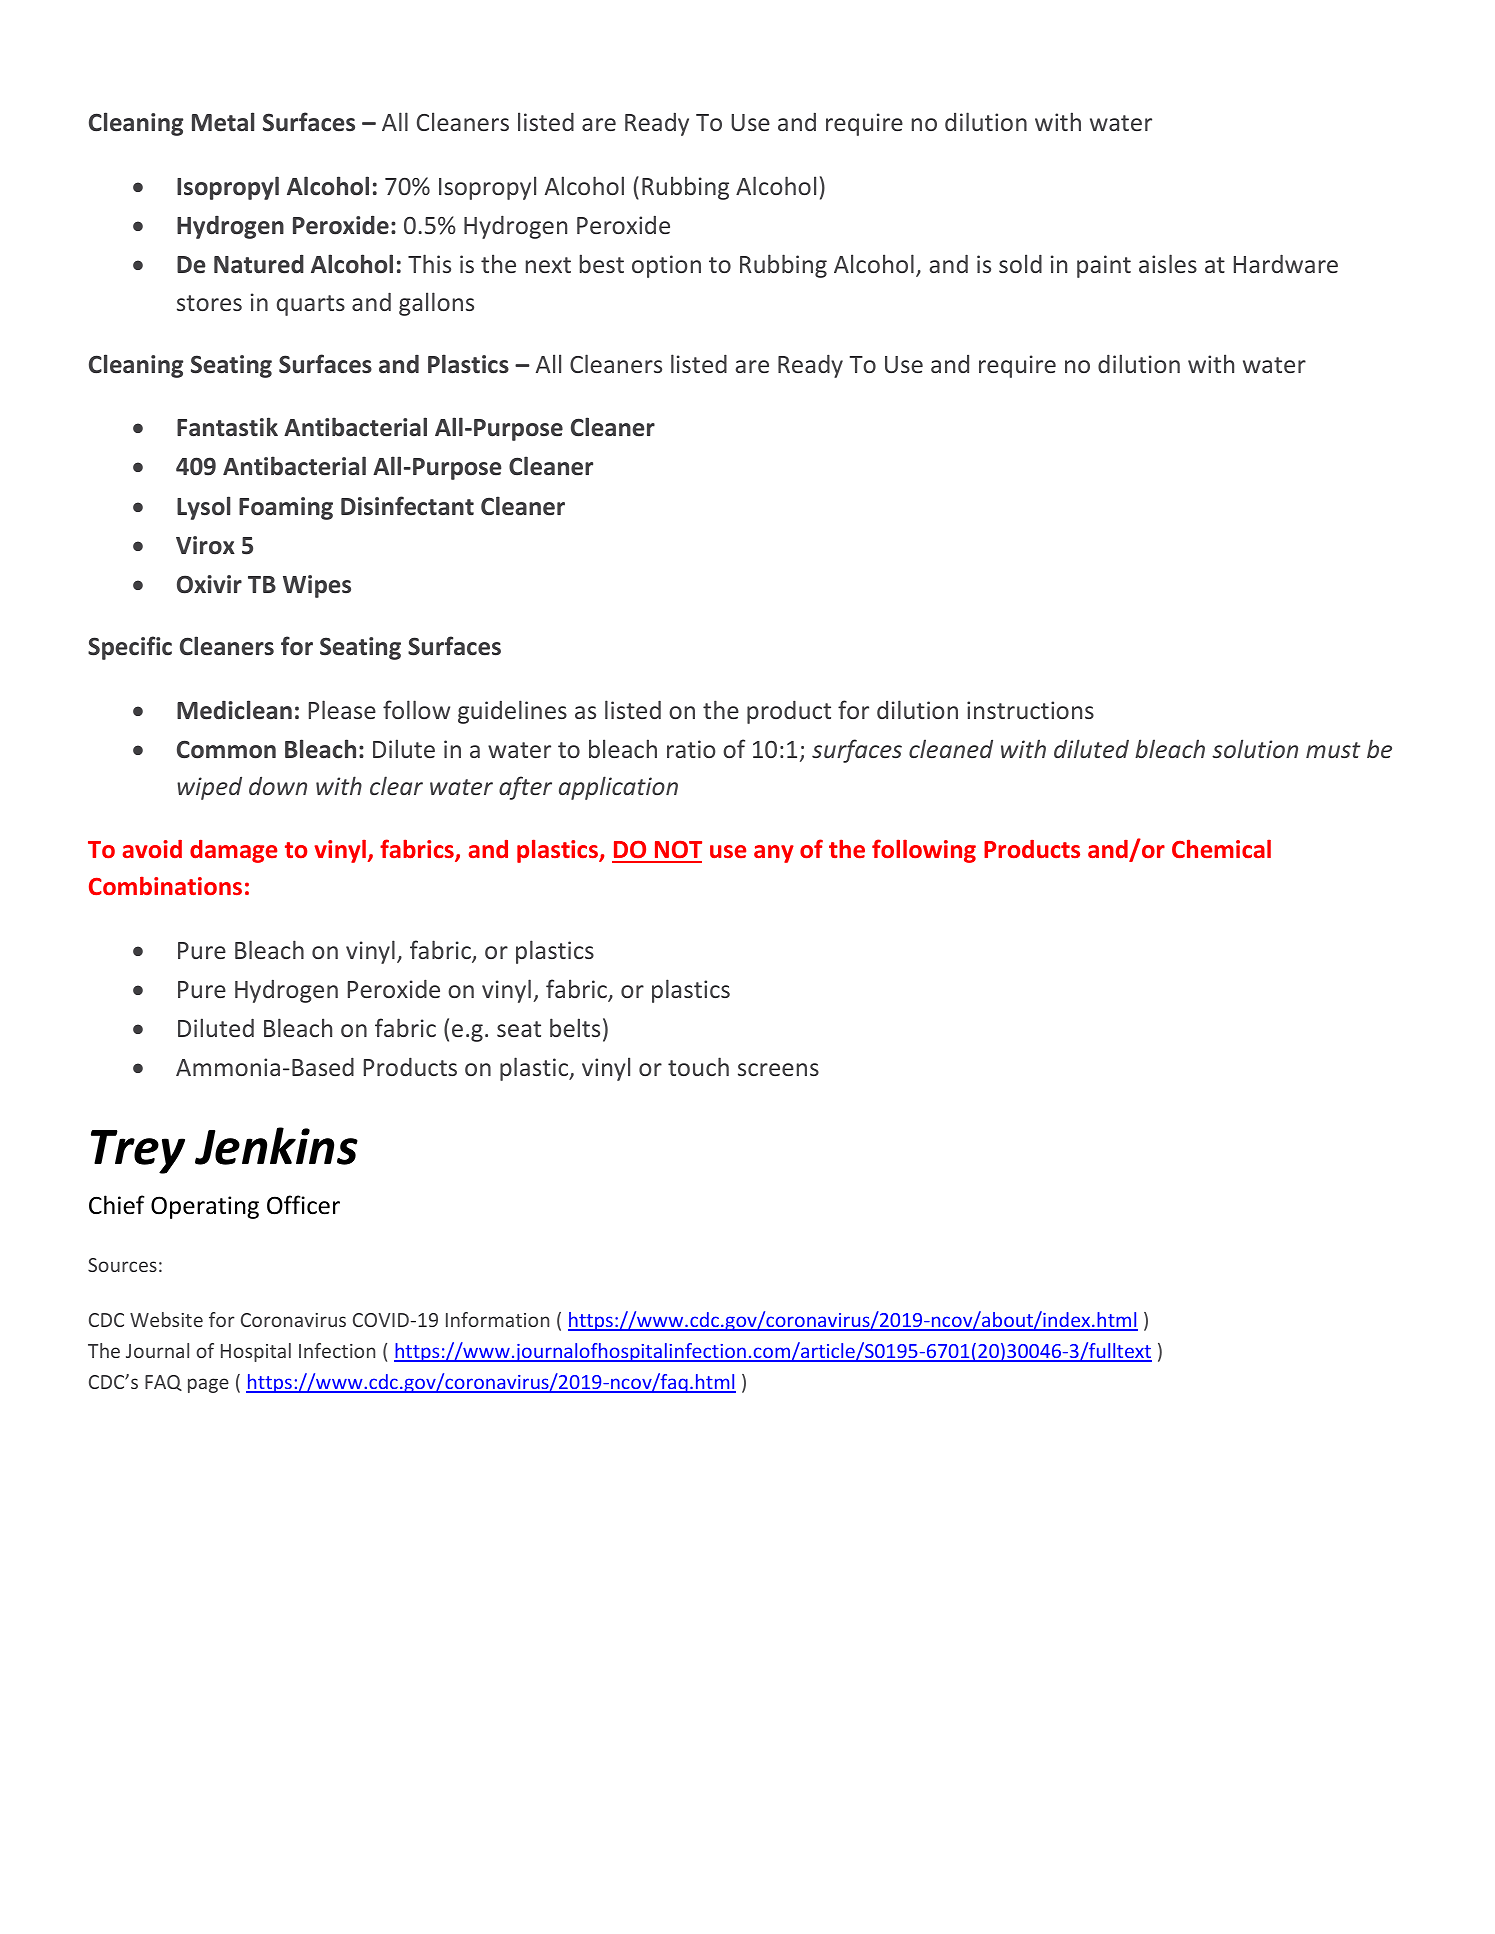 This document has height=1934, width=1495. I want to click on Virox, so click(205, 545).
